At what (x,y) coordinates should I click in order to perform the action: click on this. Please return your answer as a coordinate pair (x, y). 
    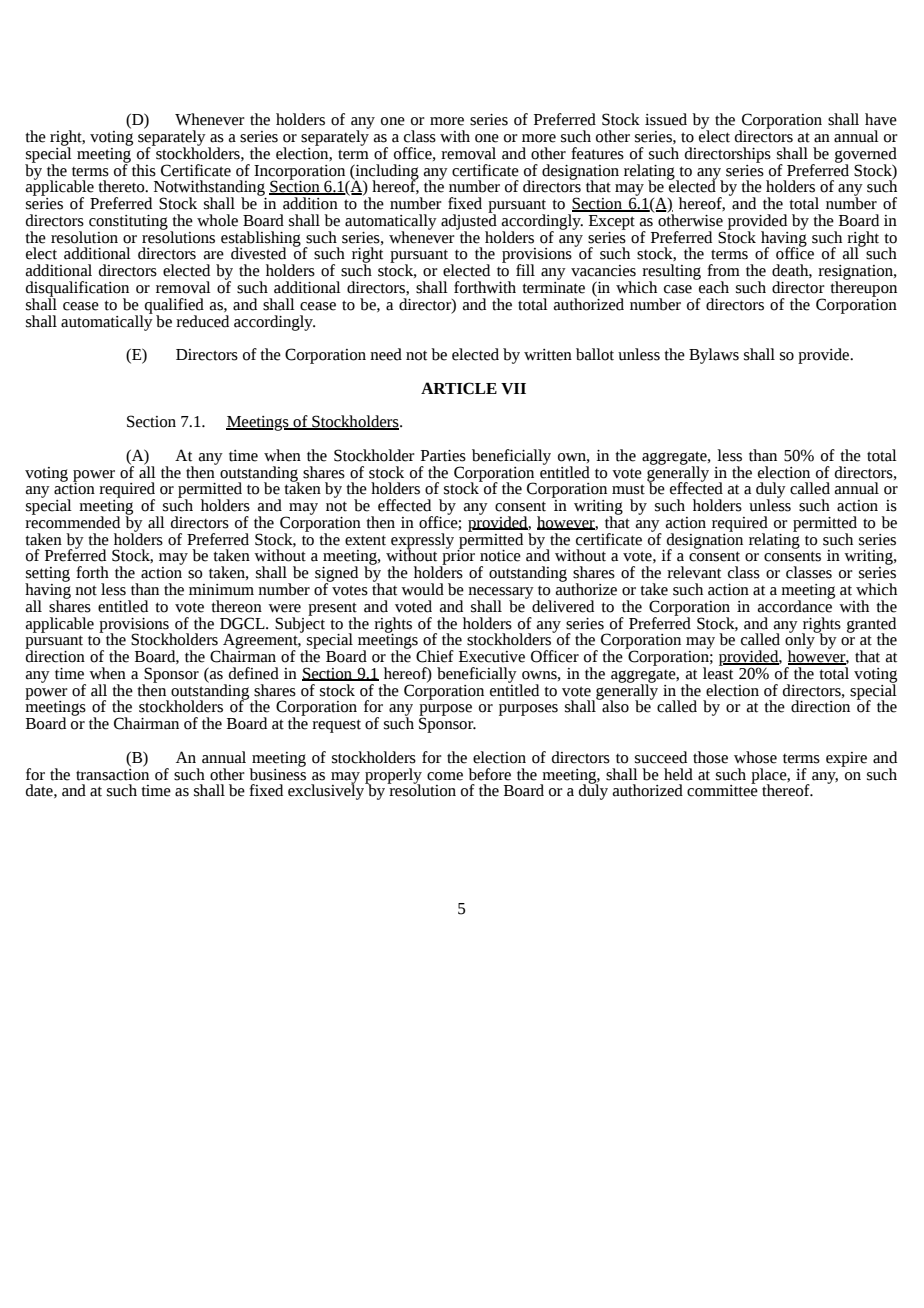
    Looking at the image, I should click on (143, 169).
